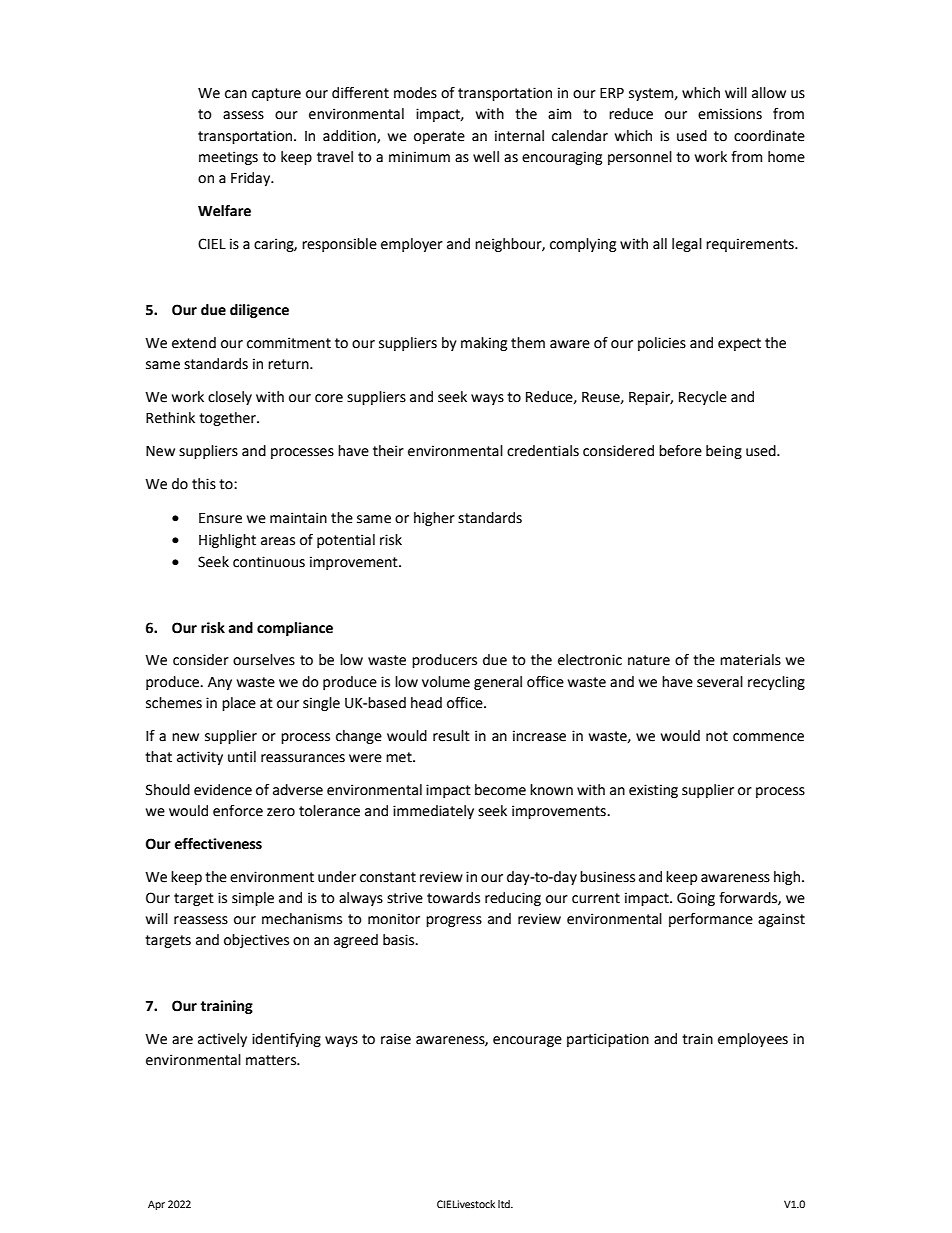 Image resolution: width=952 pixels, height=1233 pixels. I want to click on credentials, so click(543, 451).
